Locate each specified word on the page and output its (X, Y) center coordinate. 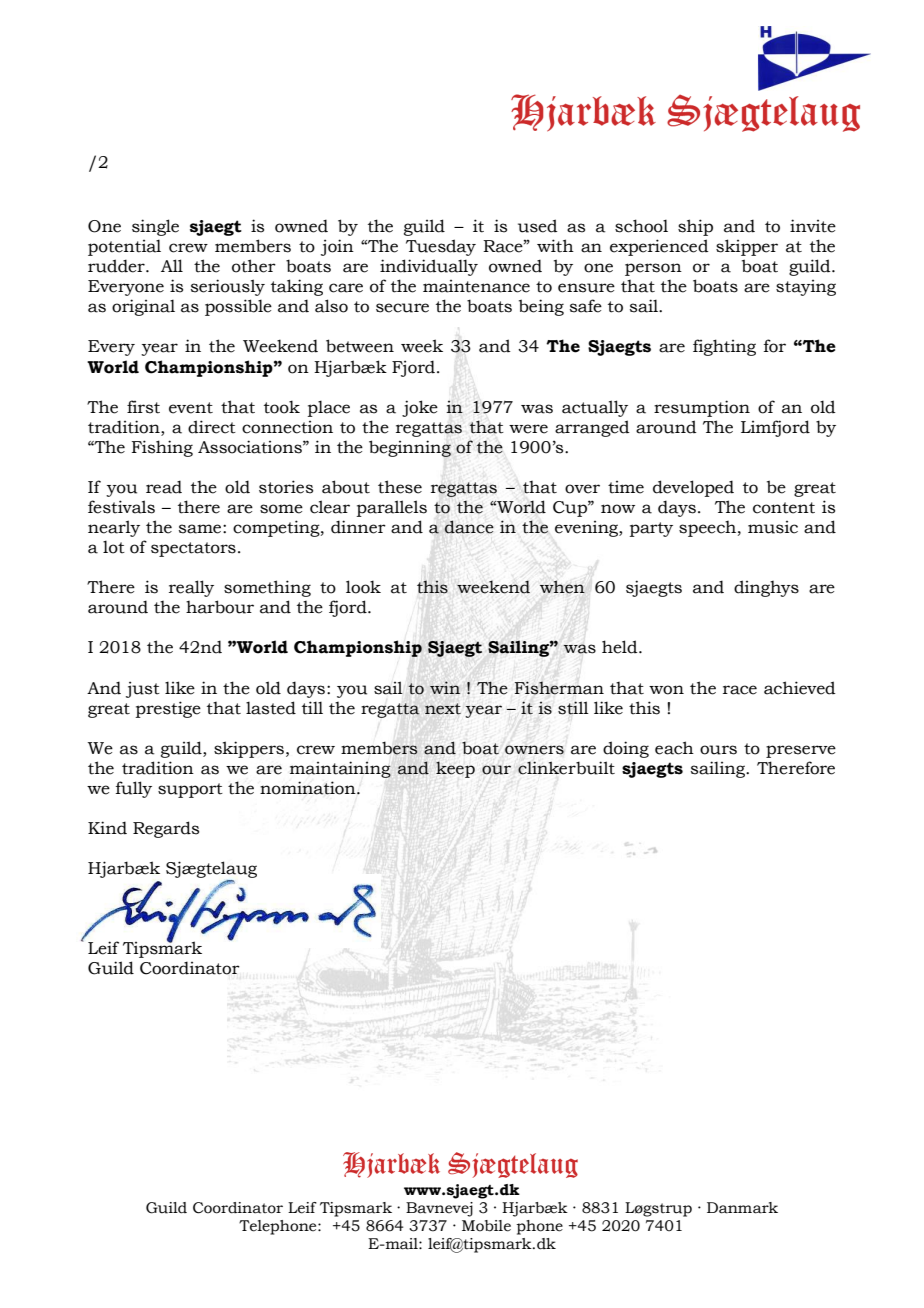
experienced (659, 247)
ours (718, 750)
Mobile (486, 1226)
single (155, 227)
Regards (166, 829)
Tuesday (441, 247)
